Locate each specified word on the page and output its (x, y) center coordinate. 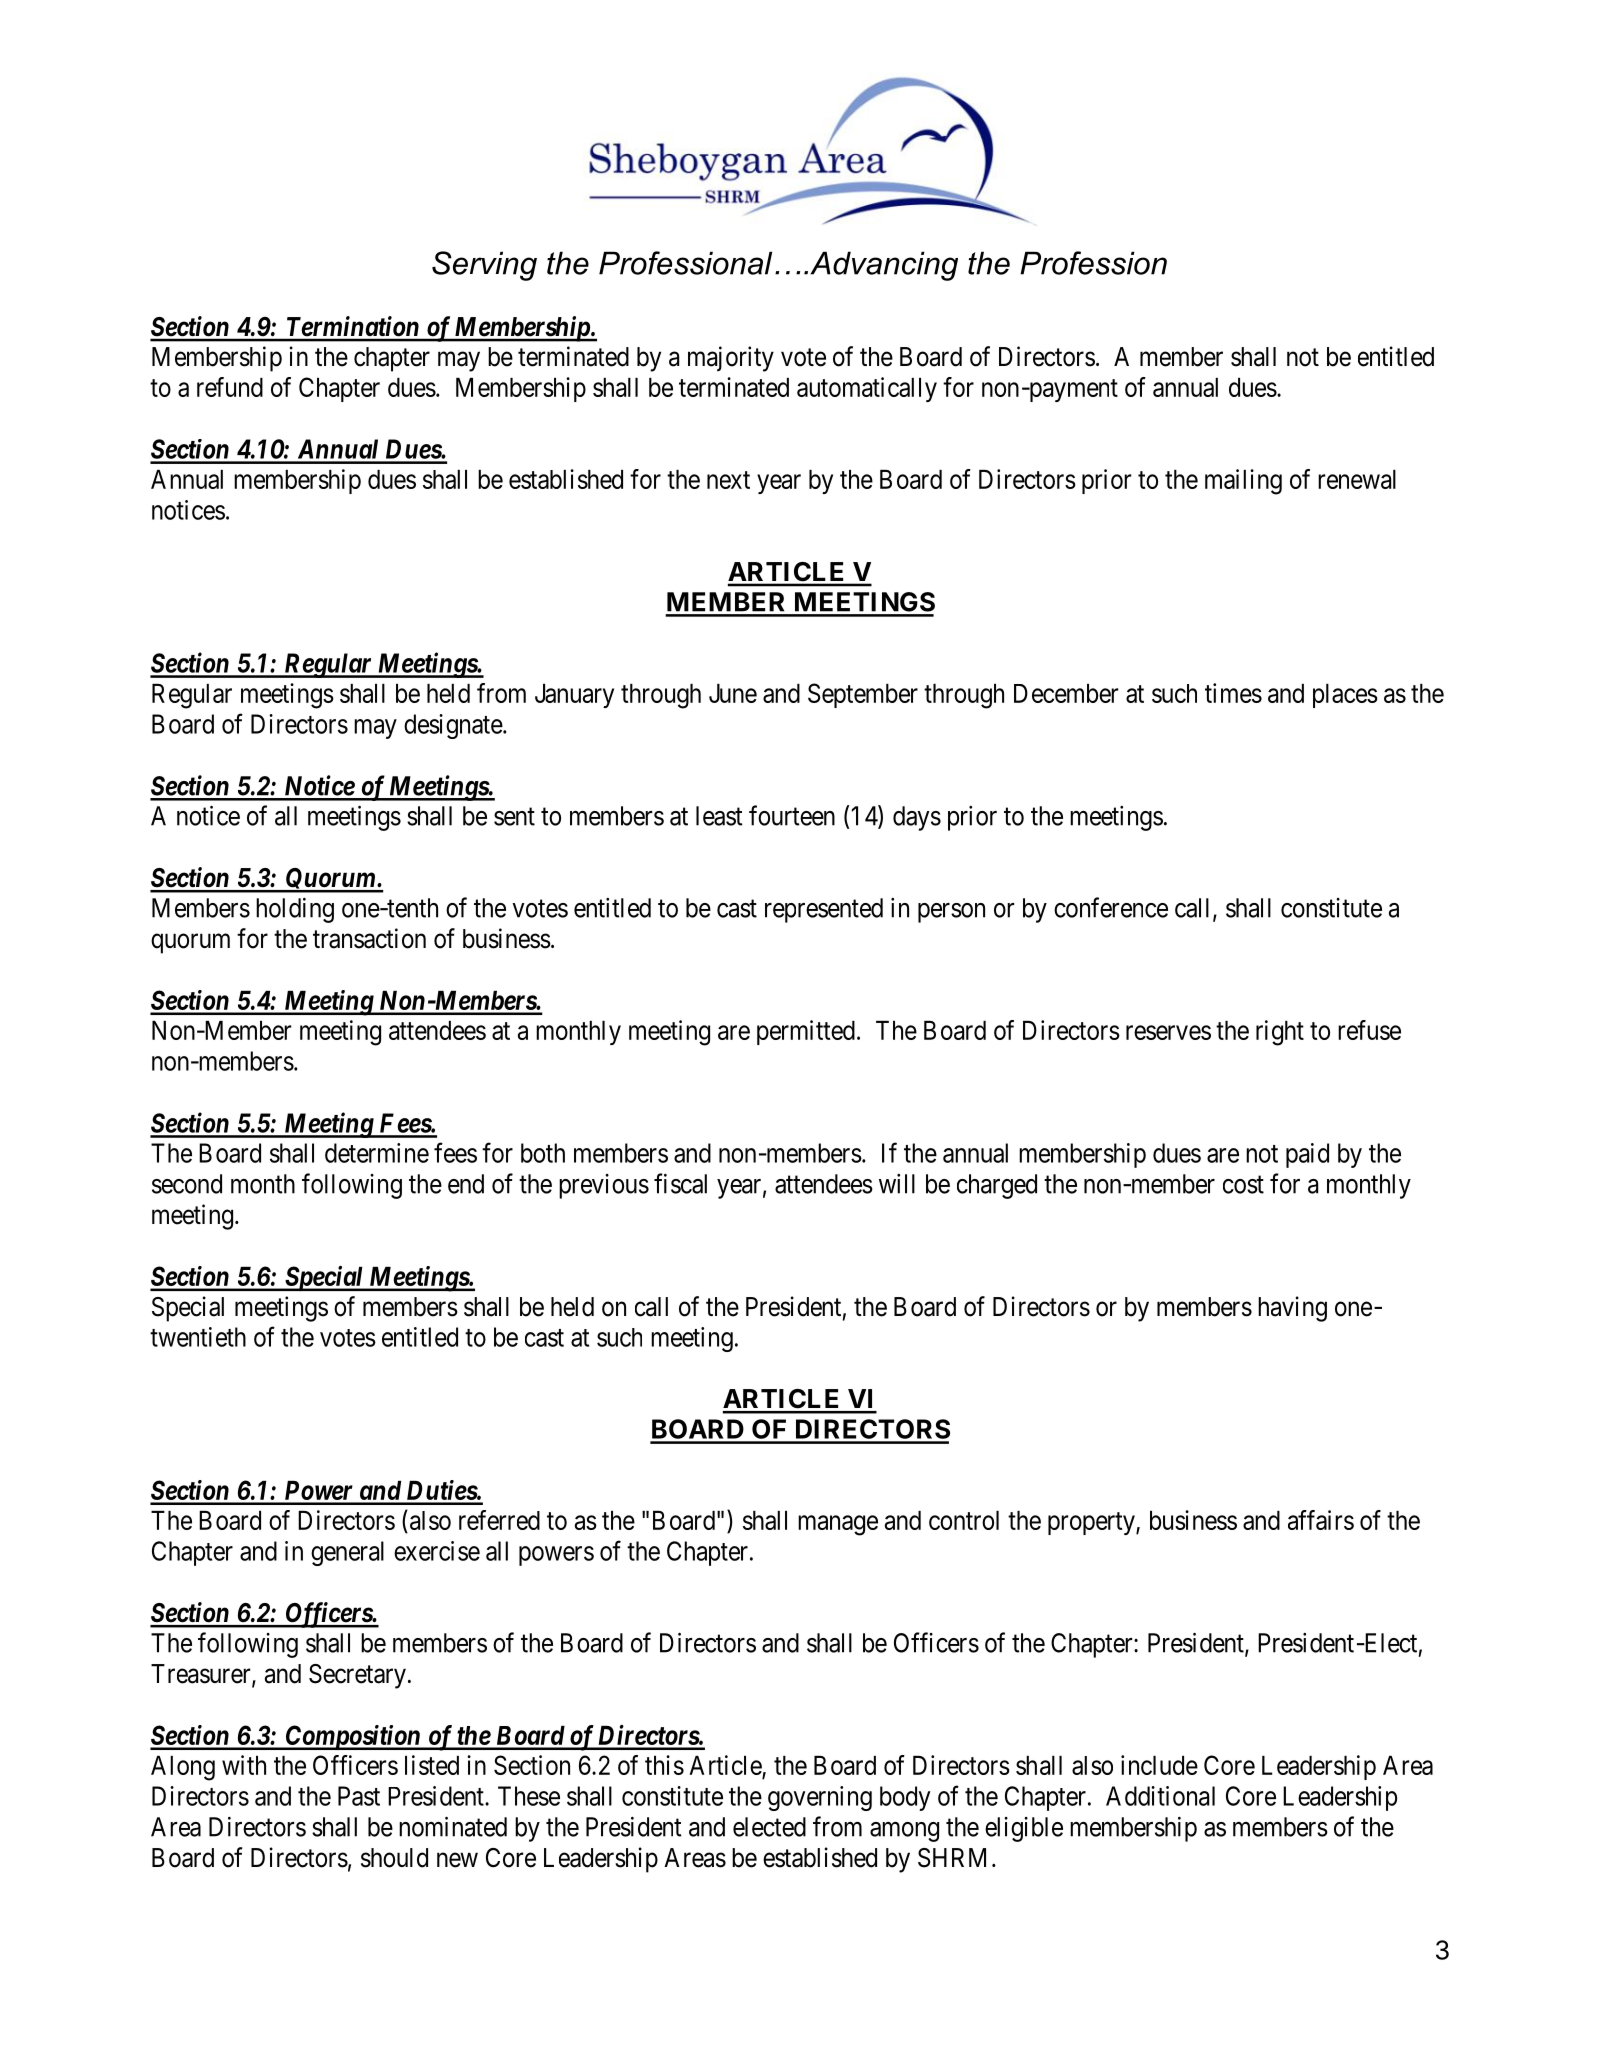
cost (1243, 1185)
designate (453, 726)
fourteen (792, 815)
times (1233, 693)
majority (731, 359)
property (1092, 1523)
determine (377, 1153)
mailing (1243, 482)
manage (838, 1525)
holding (295, 910)
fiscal (680, 1183)
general (347, 1553)
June (733, 693)
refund (230, 387)
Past (359, 1796)
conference (1111, 907)
